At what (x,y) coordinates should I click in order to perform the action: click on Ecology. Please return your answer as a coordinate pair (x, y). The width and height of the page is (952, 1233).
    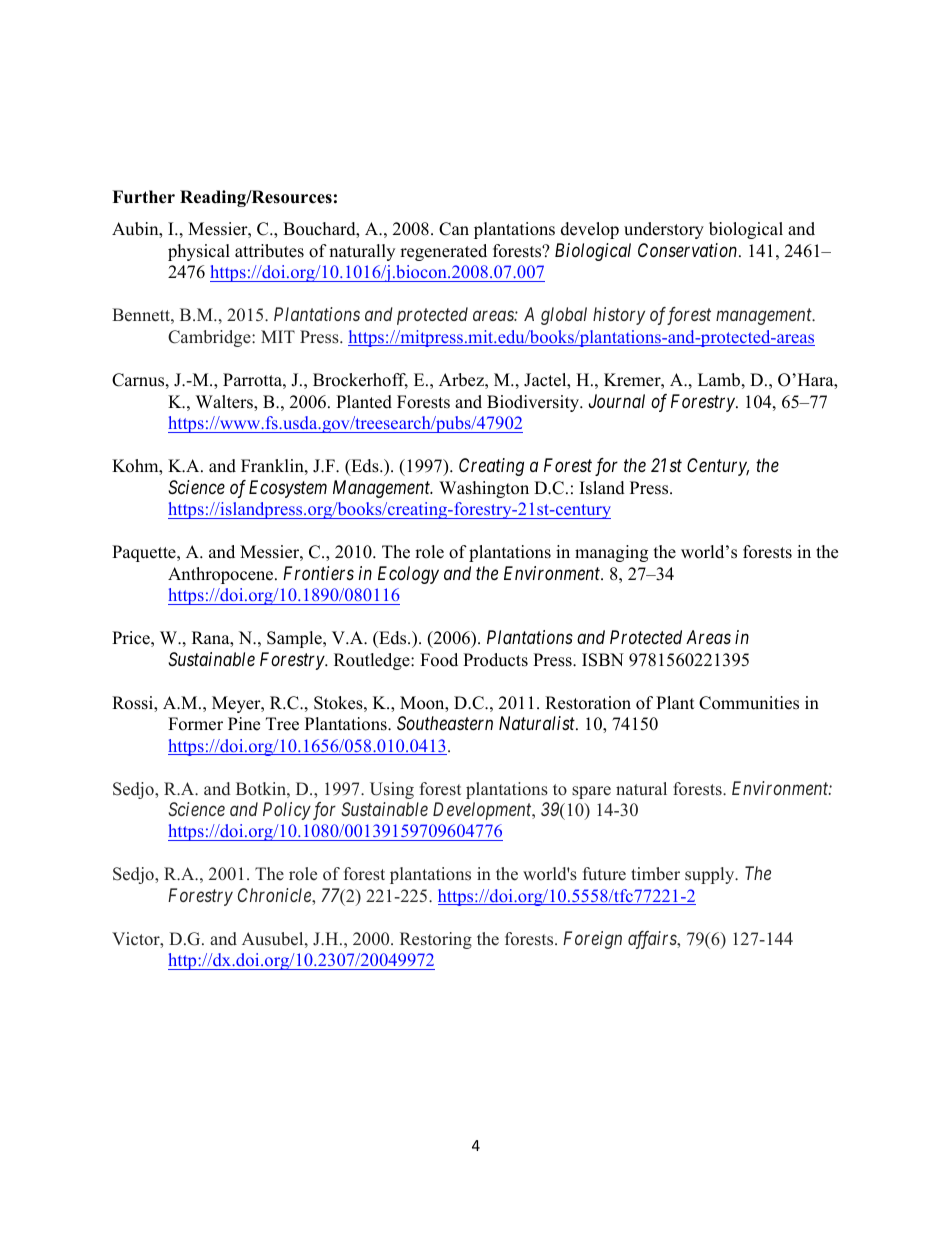
    Looking at the image, I should click on (408, 575).
